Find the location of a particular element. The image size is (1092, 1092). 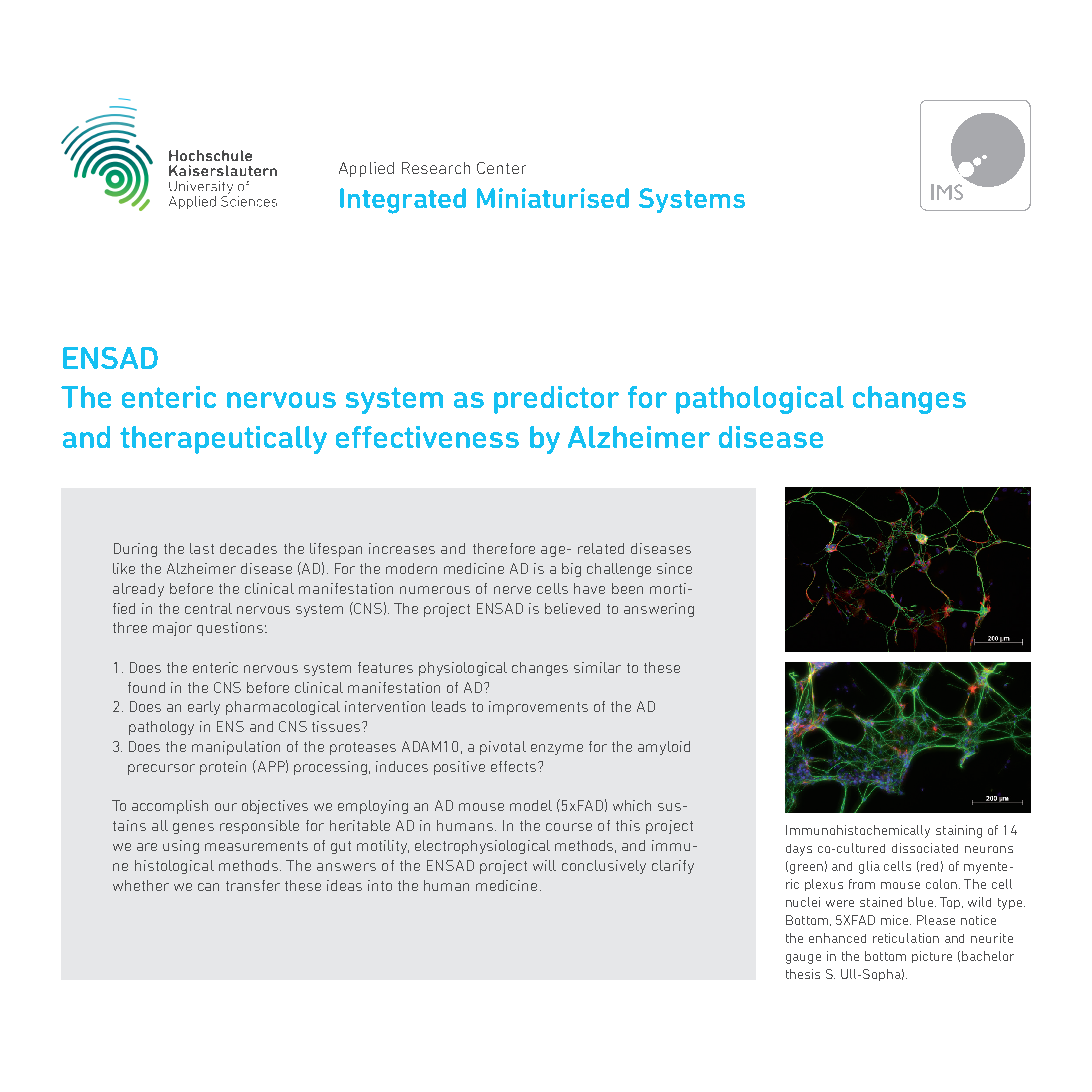

protein is located at coordinates (223, 768).
